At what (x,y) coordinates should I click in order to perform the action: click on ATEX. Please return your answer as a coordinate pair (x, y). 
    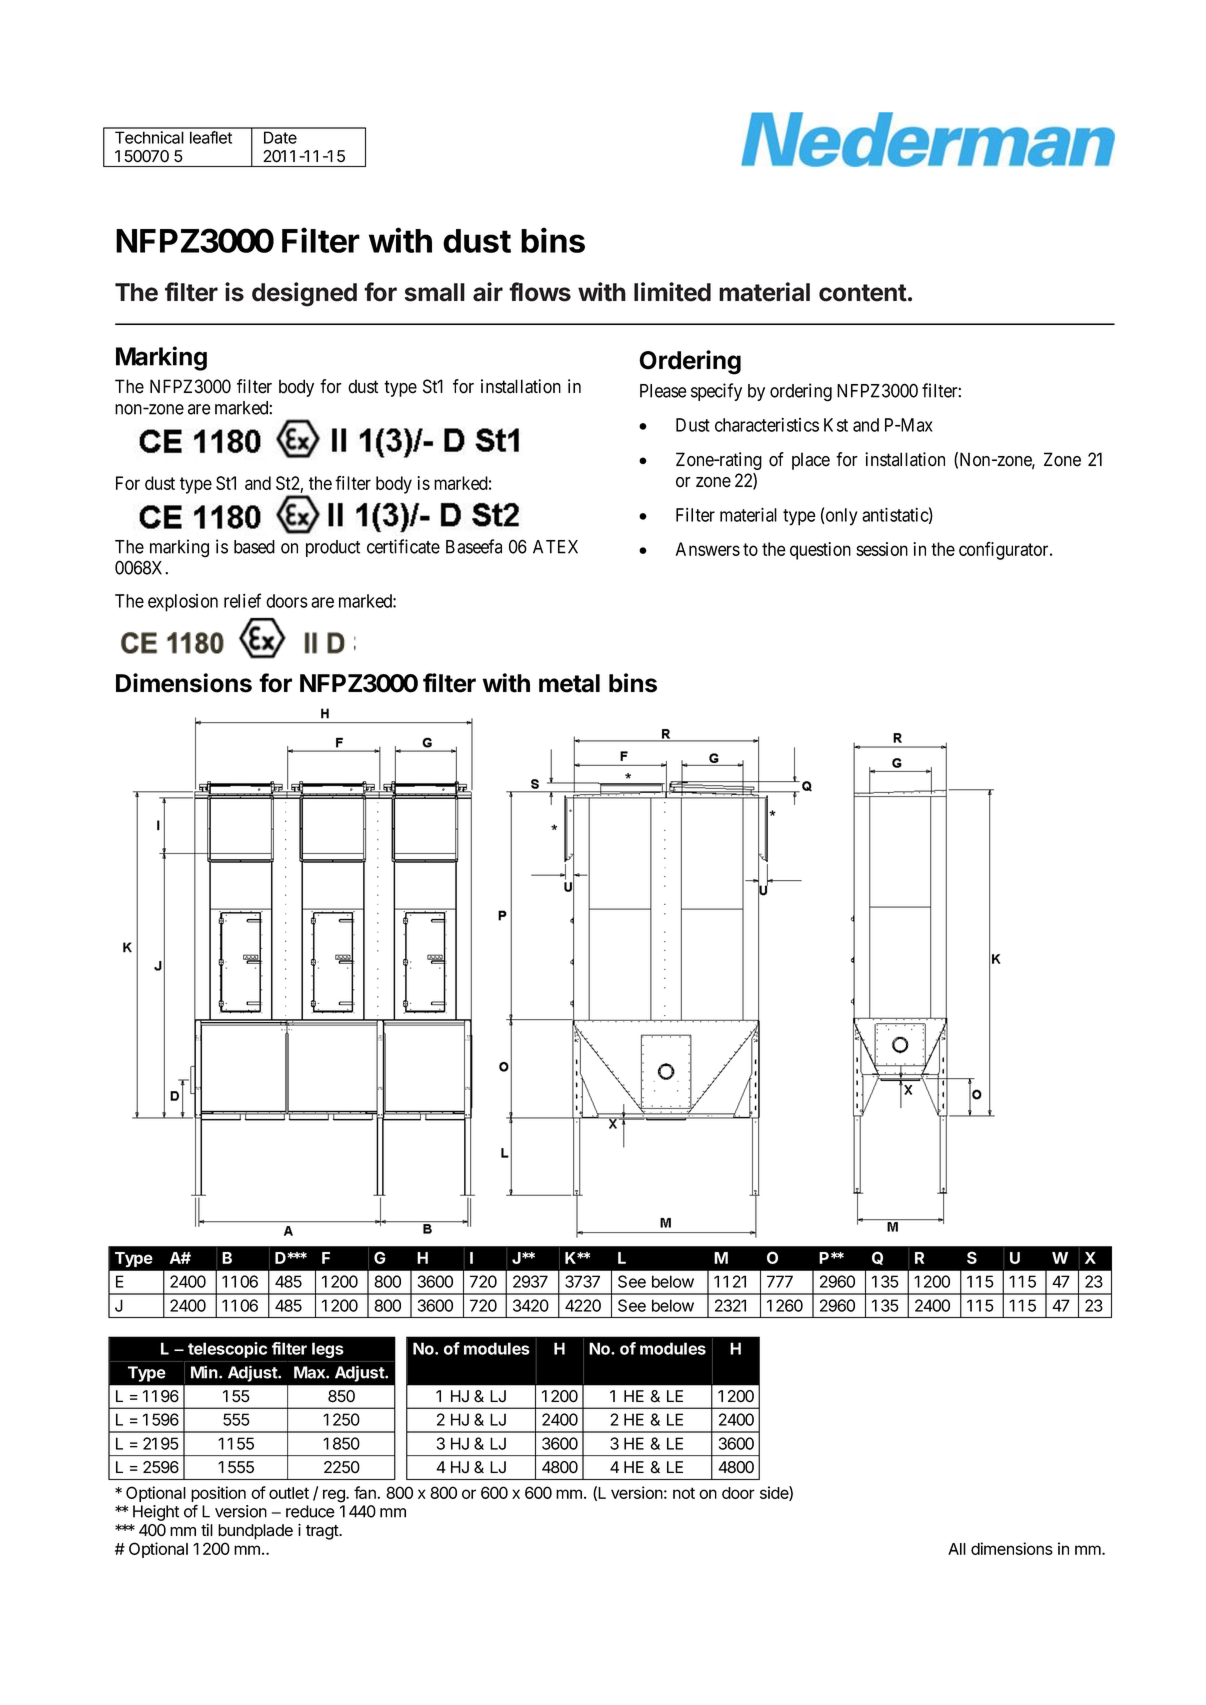
    Looking at the image, I should click on (555, 547).
